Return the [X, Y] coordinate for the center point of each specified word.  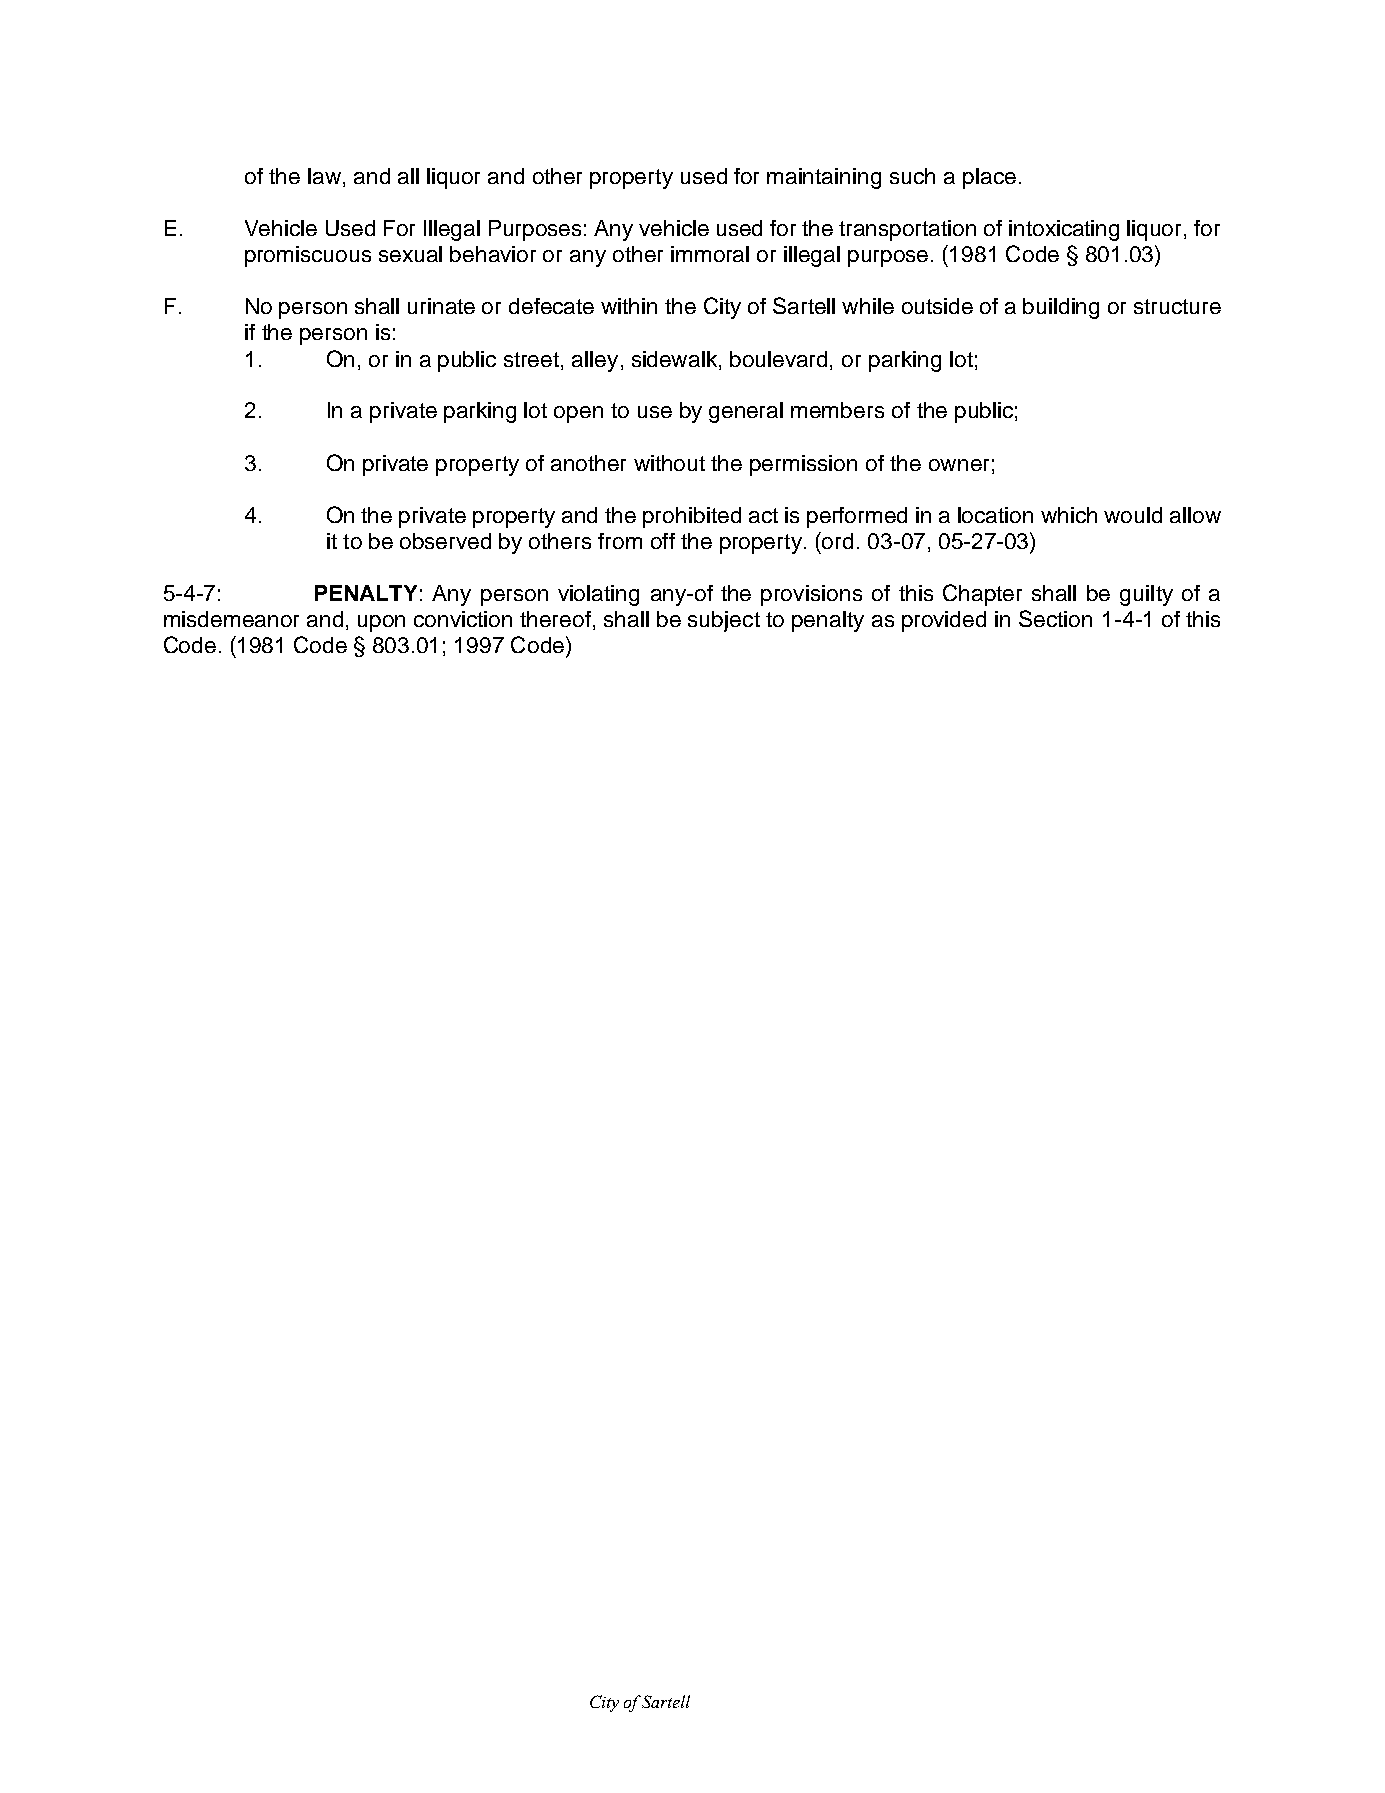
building [1061, 308]
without [669, 463]
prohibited [692, 517]
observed [445, 541]
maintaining [824, 178]
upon [381, 623]
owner [959, 465]
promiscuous [308, 256]
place [989, 178]
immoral [710, 254]
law [324, 176]
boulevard [780, 359]
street [533, 359]
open [578, 414]
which [1069, 515]
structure [1177, 306]
